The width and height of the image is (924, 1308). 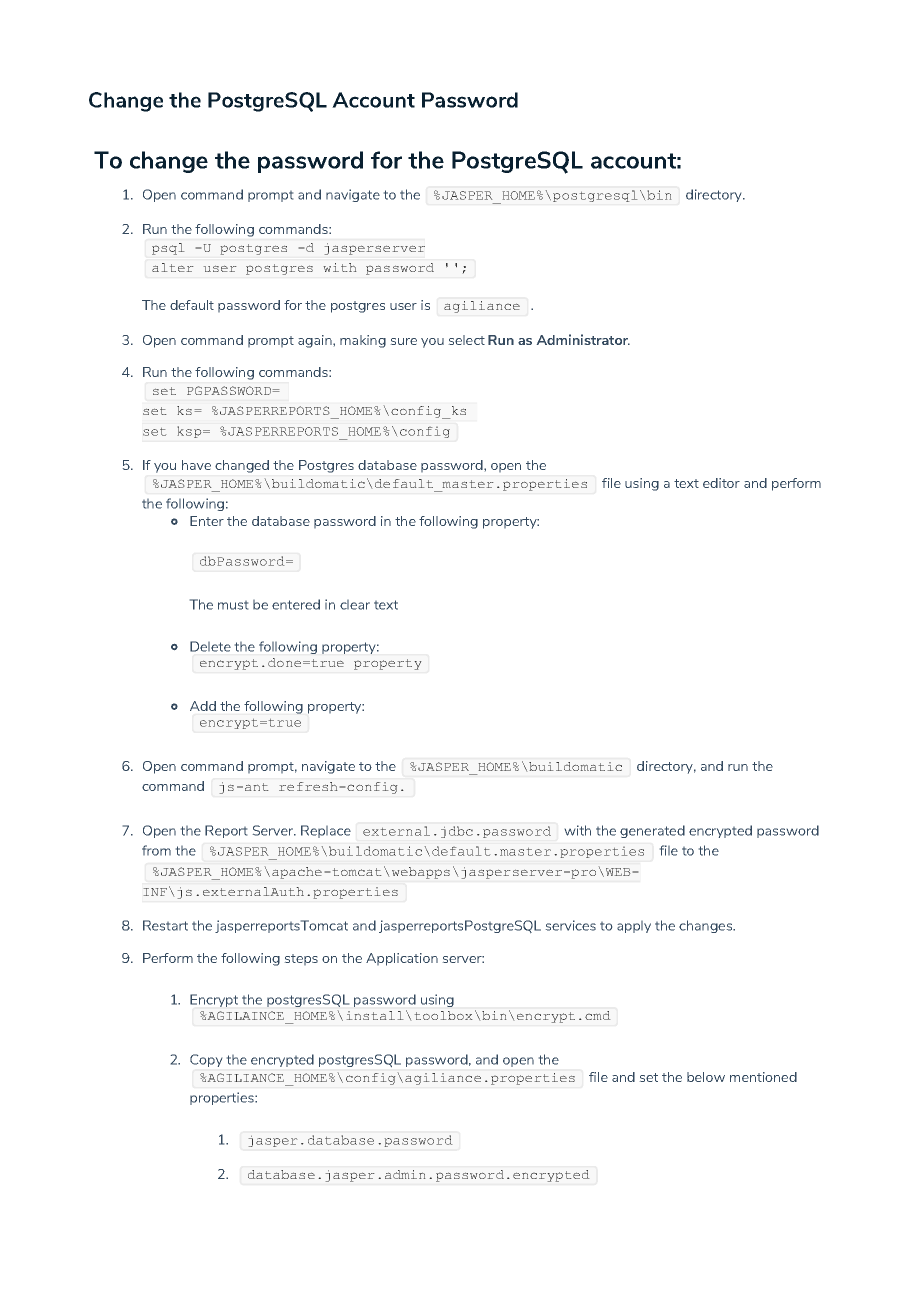 What do you see at coordinates (355, 605) in the image?
I see `clear` at bounding box center [355, 605].
